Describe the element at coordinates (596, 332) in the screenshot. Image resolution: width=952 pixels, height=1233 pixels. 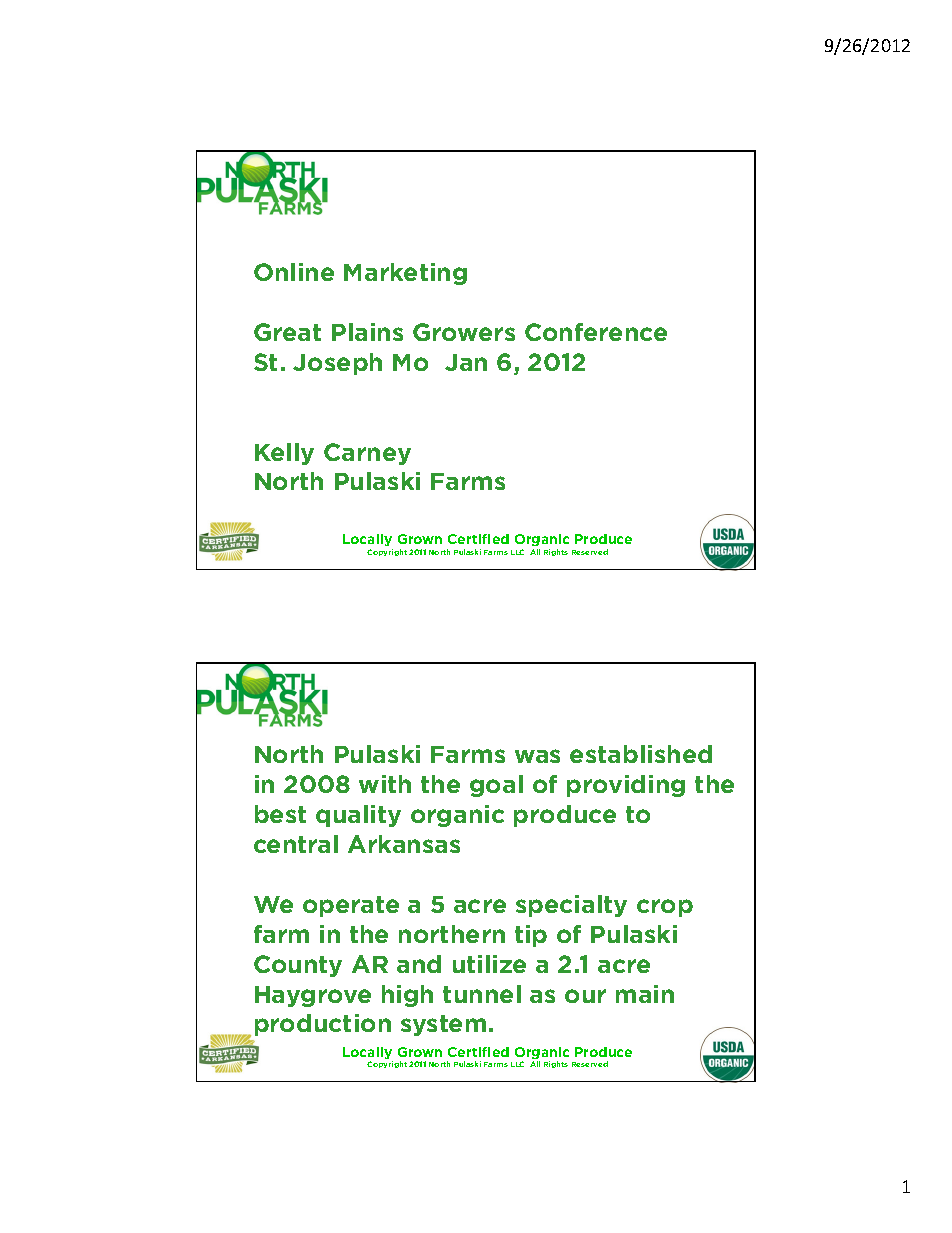
I see `Conference` at that location.
